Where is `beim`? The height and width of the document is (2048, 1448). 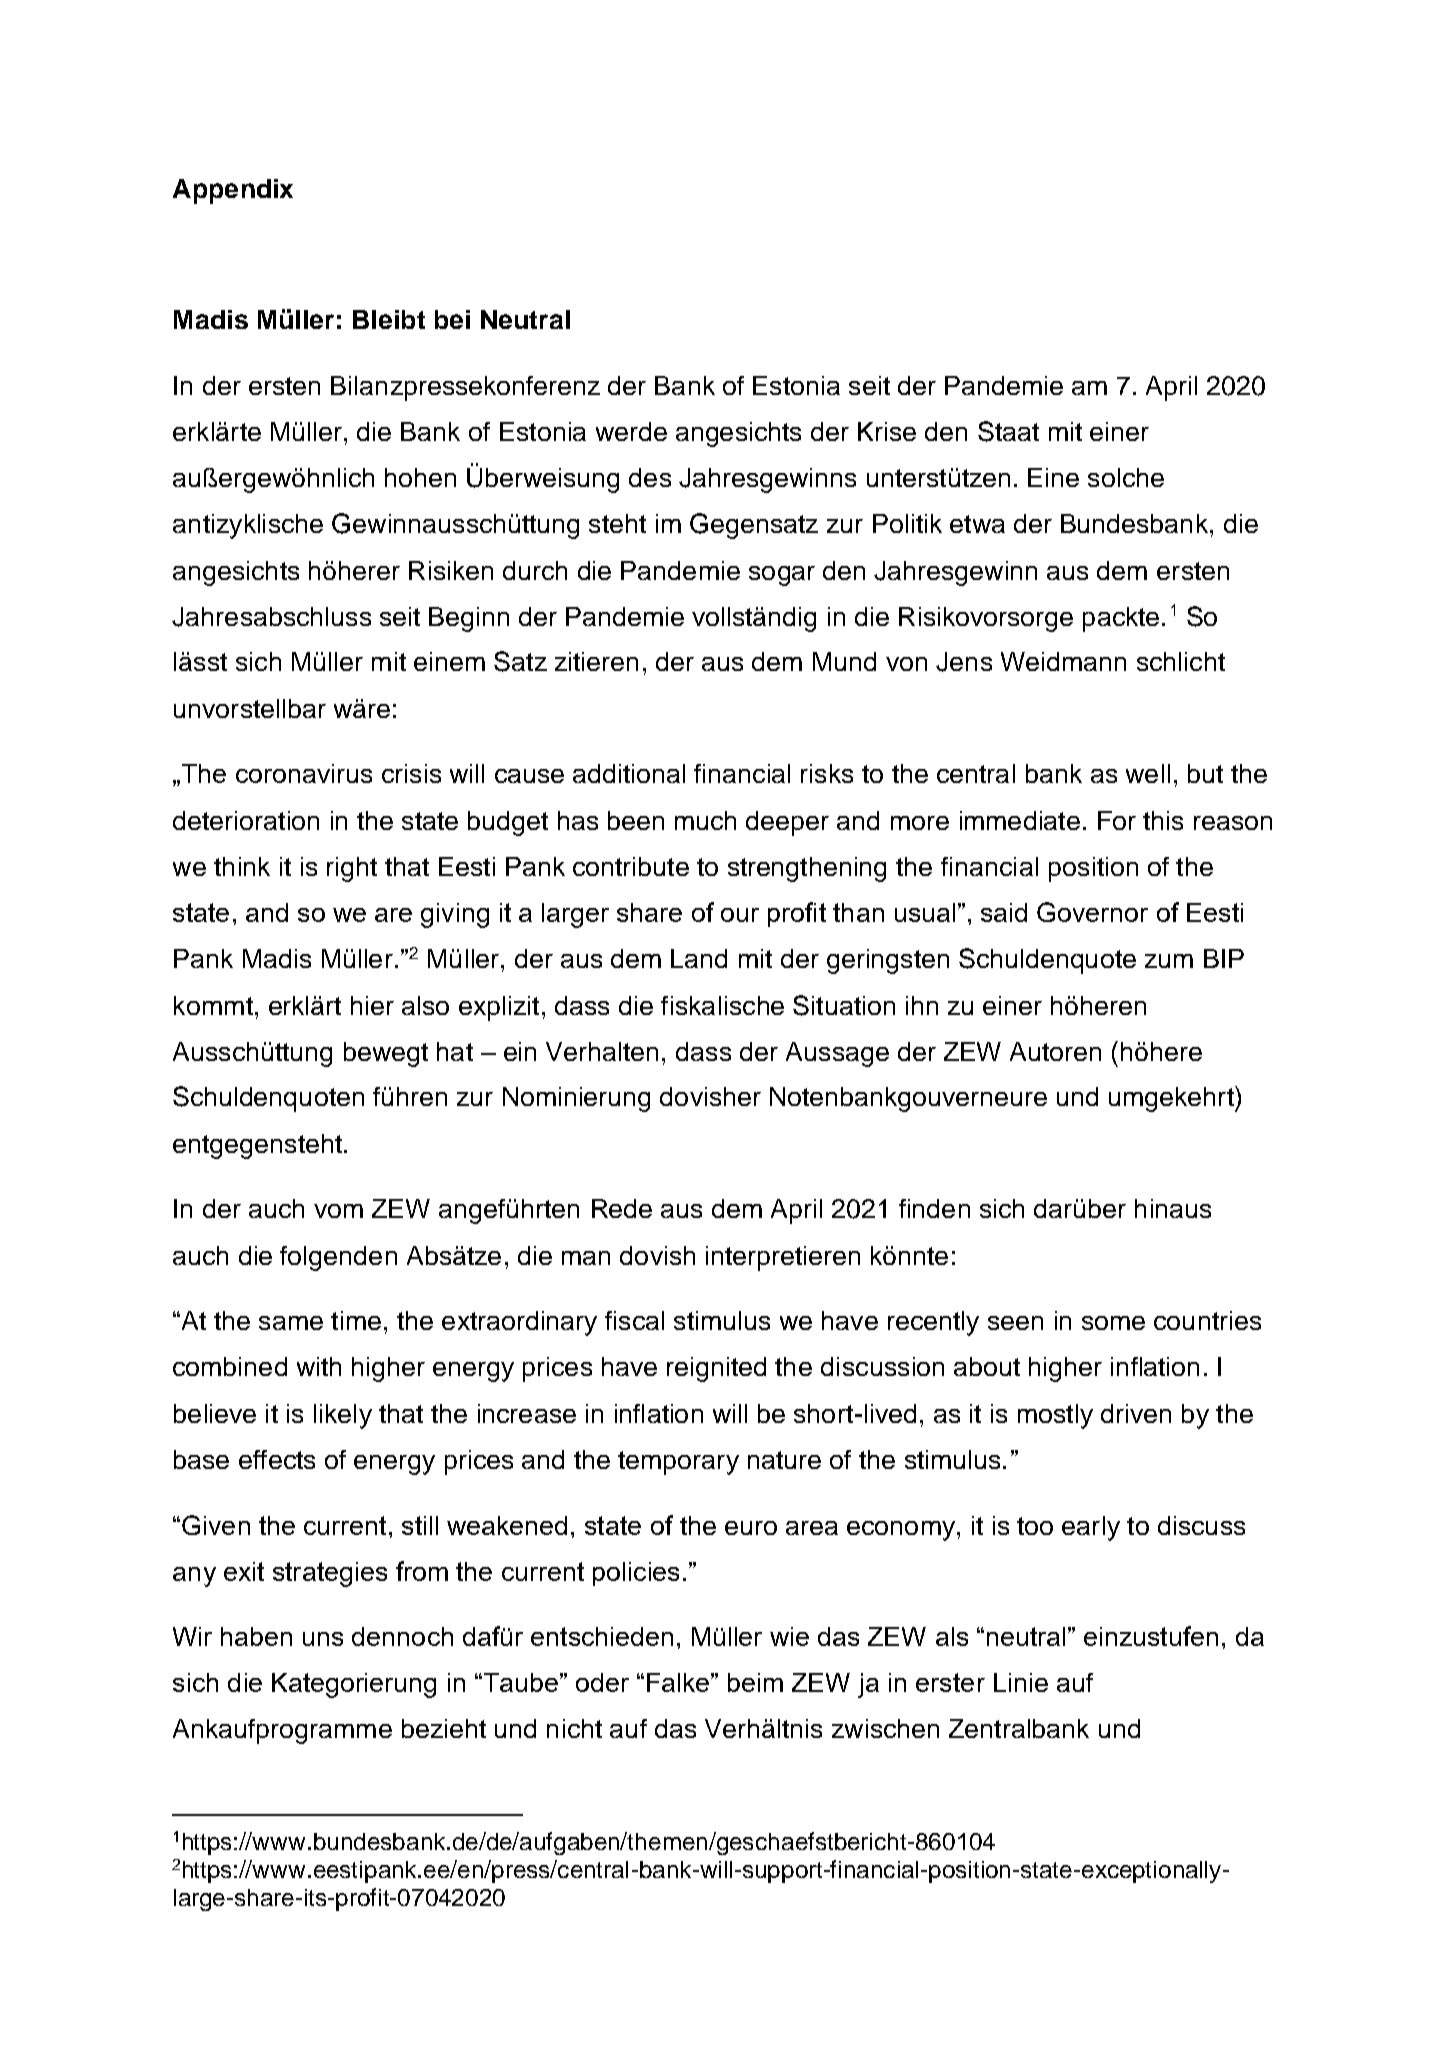 beim is located at coordinates (755, 1682).
